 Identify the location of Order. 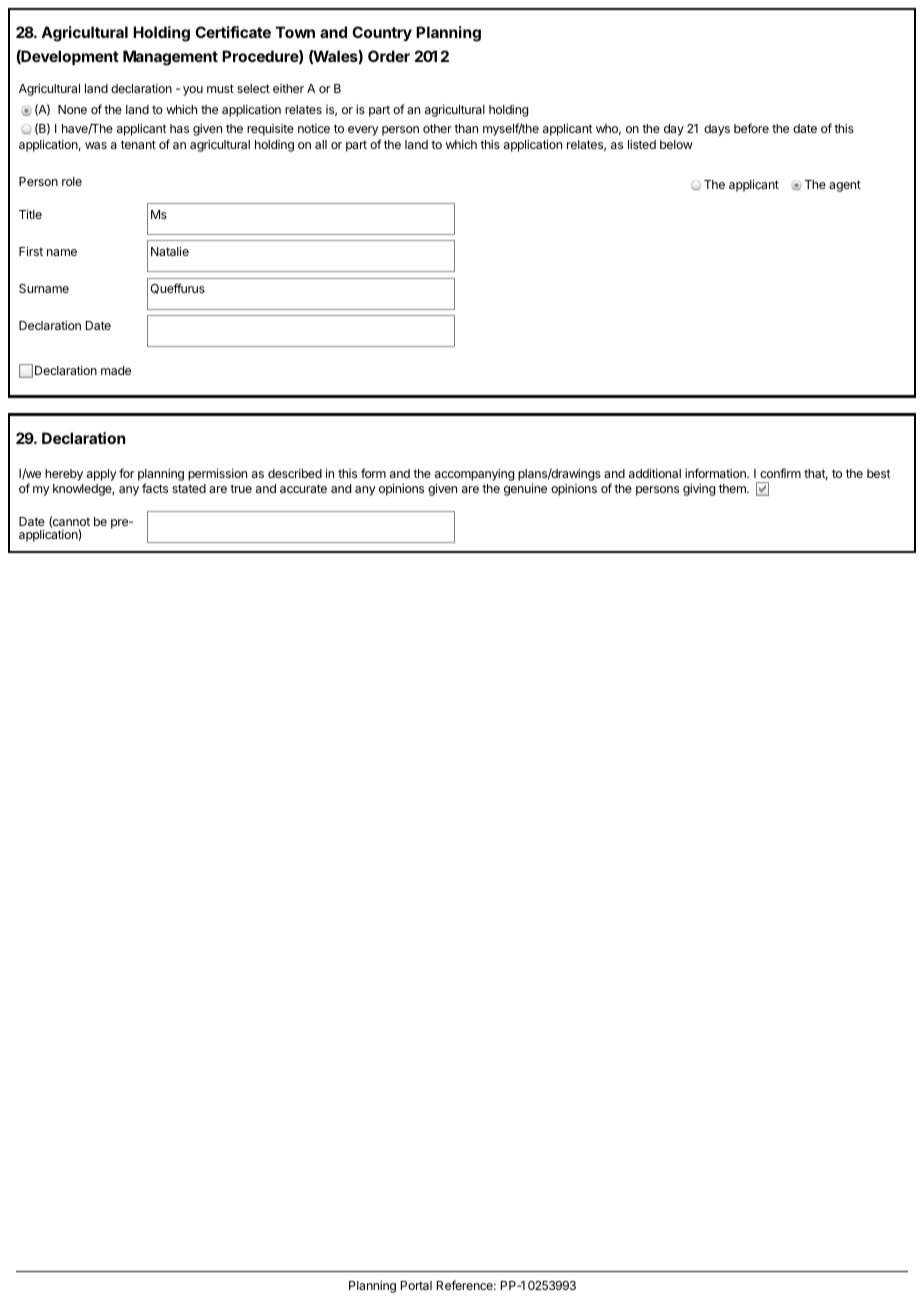
(389, 56).
